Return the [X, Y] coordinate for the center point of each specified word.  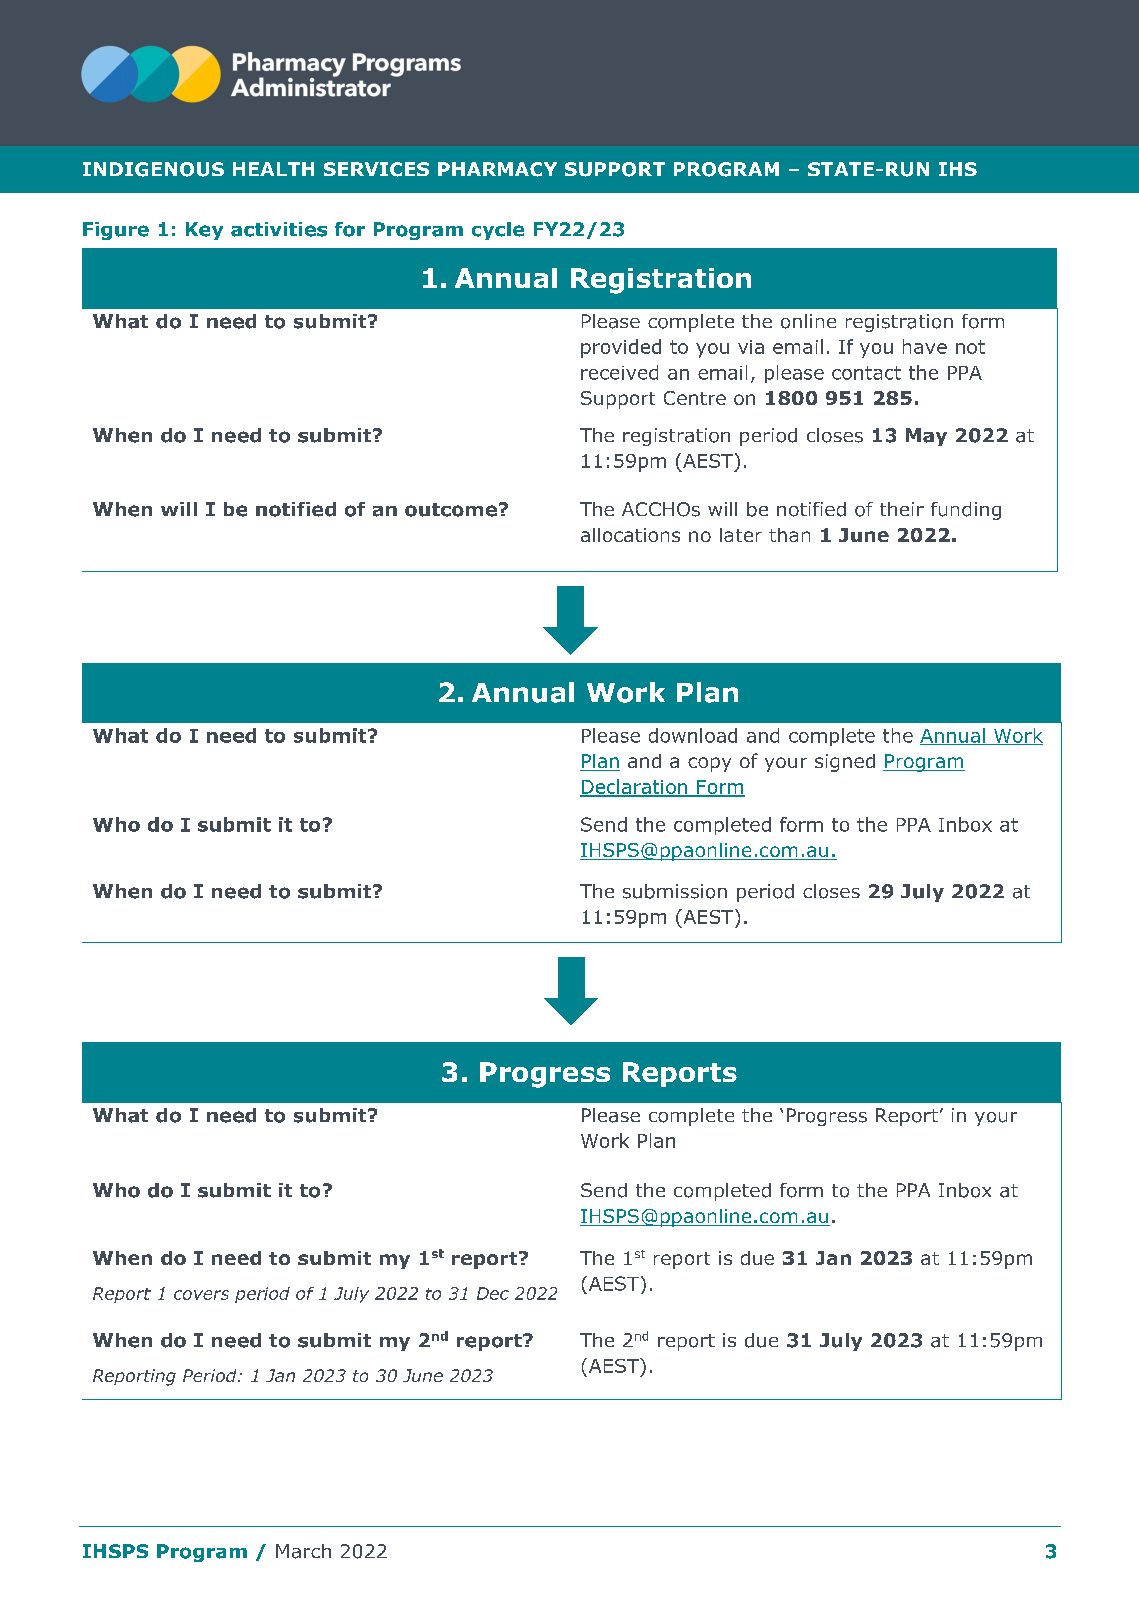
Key [204, 231]
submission [675, 891]
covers [201, 1295]
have [925, 346]
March [303, 1551]
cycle [498, 231]
